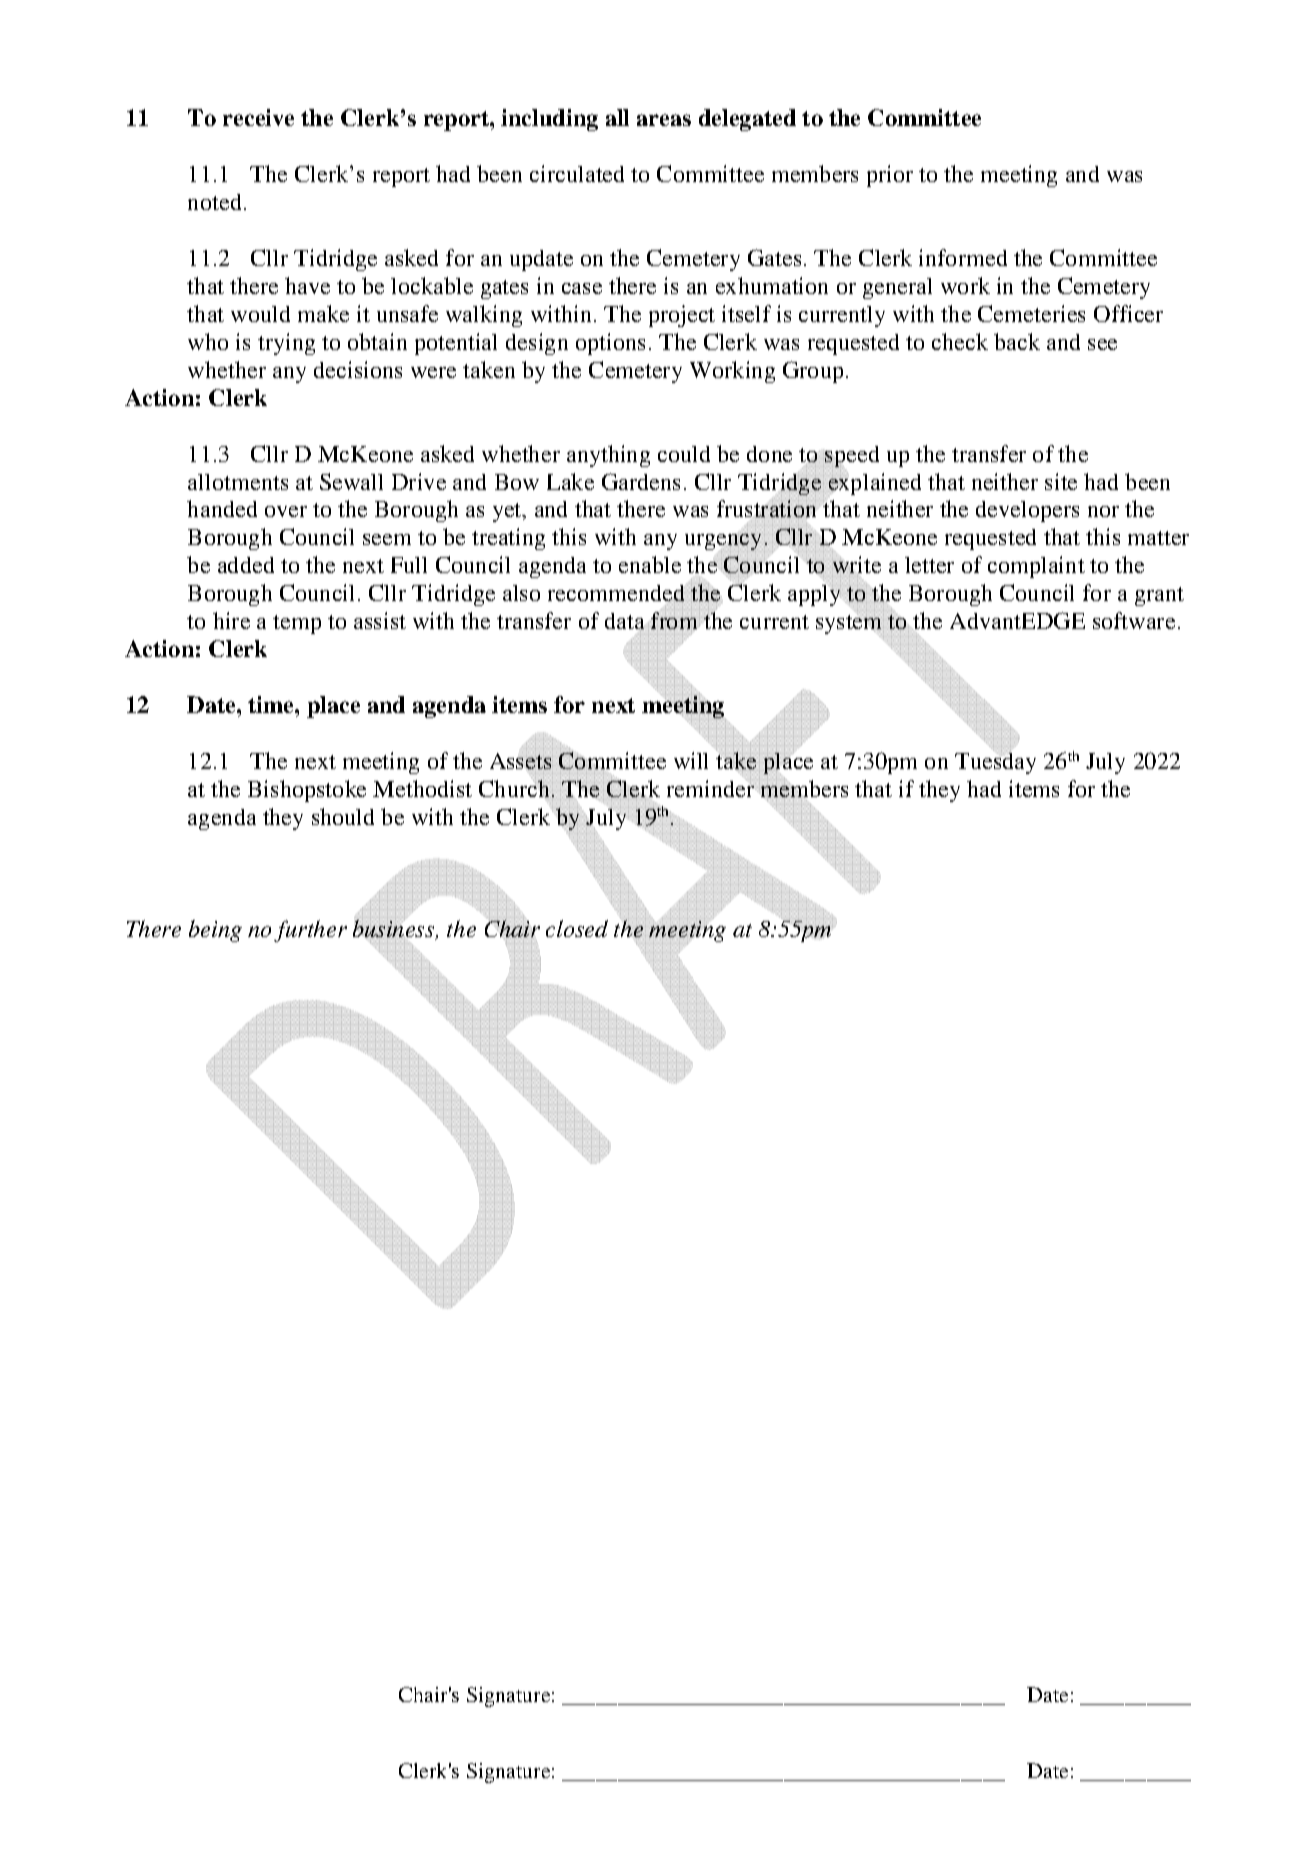 This page has width=1316, height=1862. Describe the element at coordinates (995, 763) in the page. I see `Tuesday` at that location.
